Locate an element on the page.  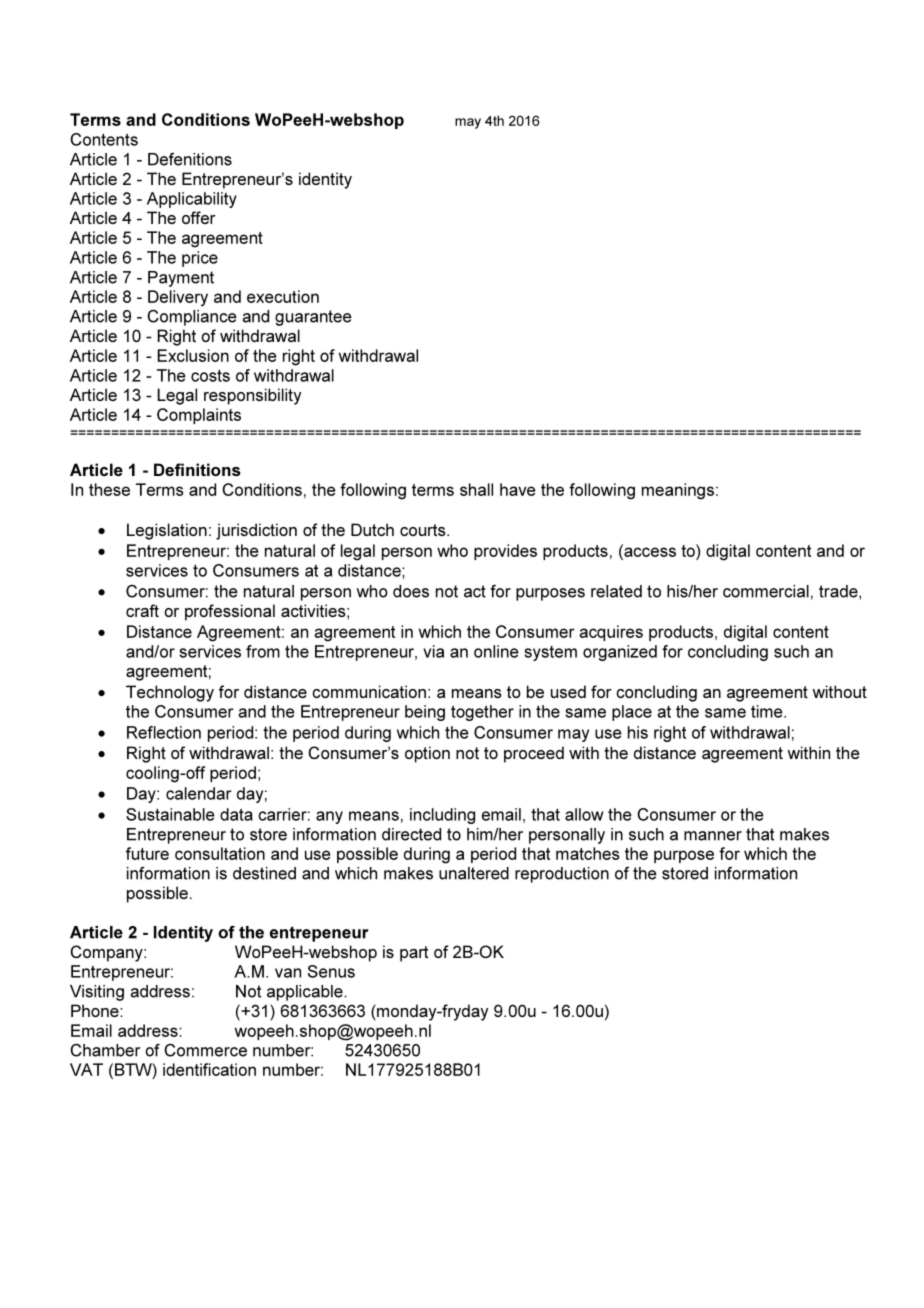
guarantee is located at coordinates (313, 318).
